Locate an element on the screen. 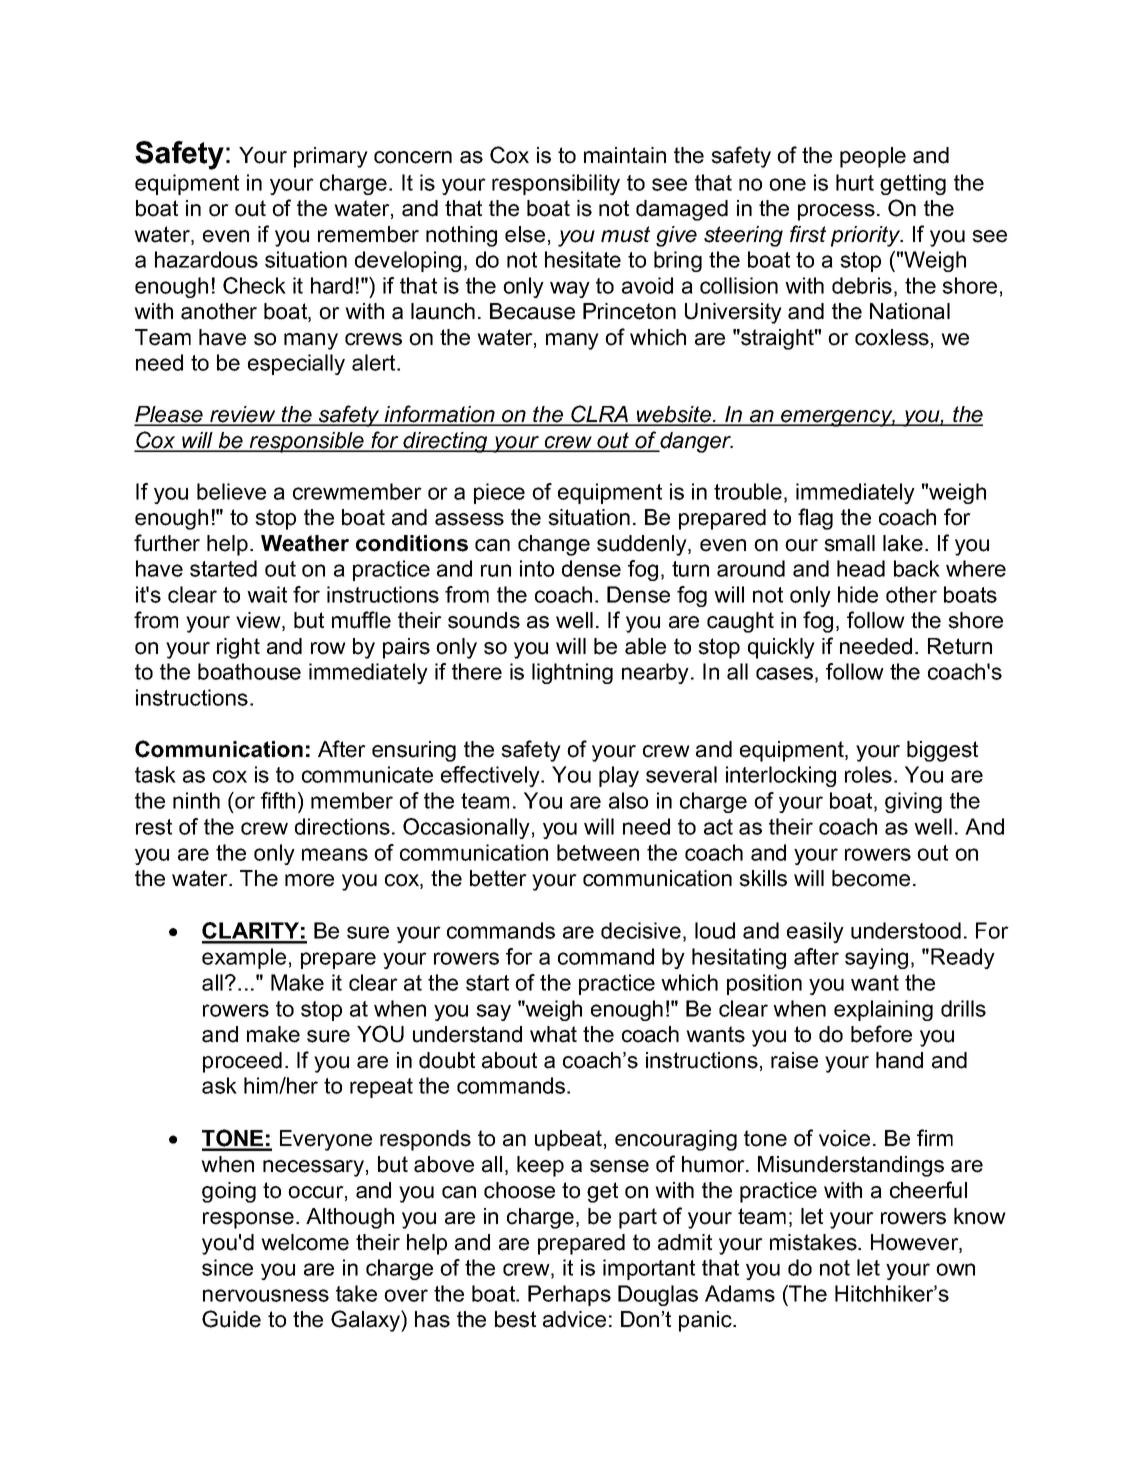 The height and width of the screenshot is (1479, 1143). head is located at coordinates (861, 568).
